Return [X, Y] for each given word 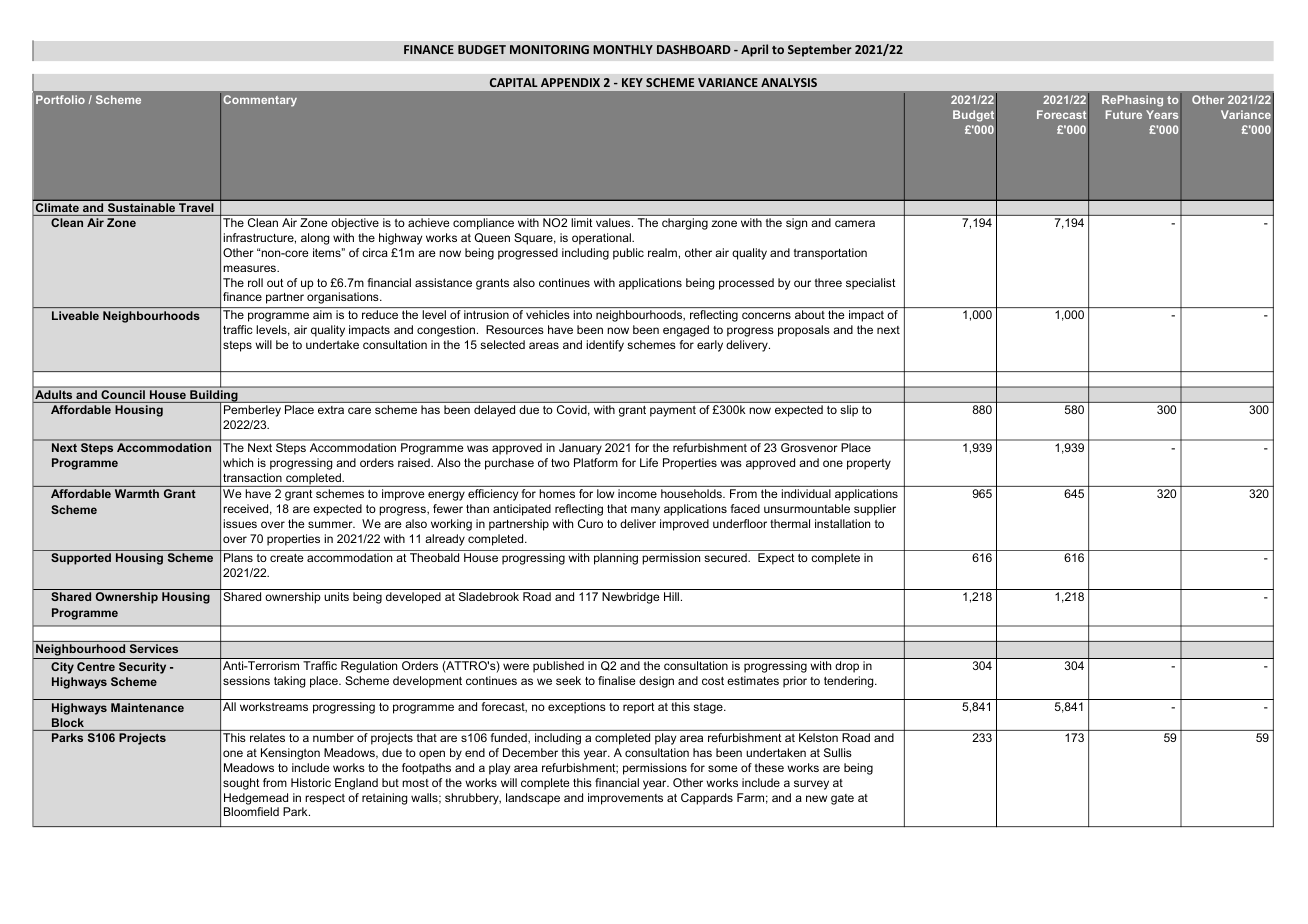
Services [154, 648]
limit [582, 222]
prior [795, 682]
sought [241, 784]
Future [1124, 114]
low [605, 493]
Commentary [260, 101]
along [315, 239]
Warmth [137, 493]
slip [849, 410]
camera [855, 223]
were [516, 666]
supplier [875, 510]
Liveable [75, 315]
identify [605, 346]
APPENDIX [570, 82]
